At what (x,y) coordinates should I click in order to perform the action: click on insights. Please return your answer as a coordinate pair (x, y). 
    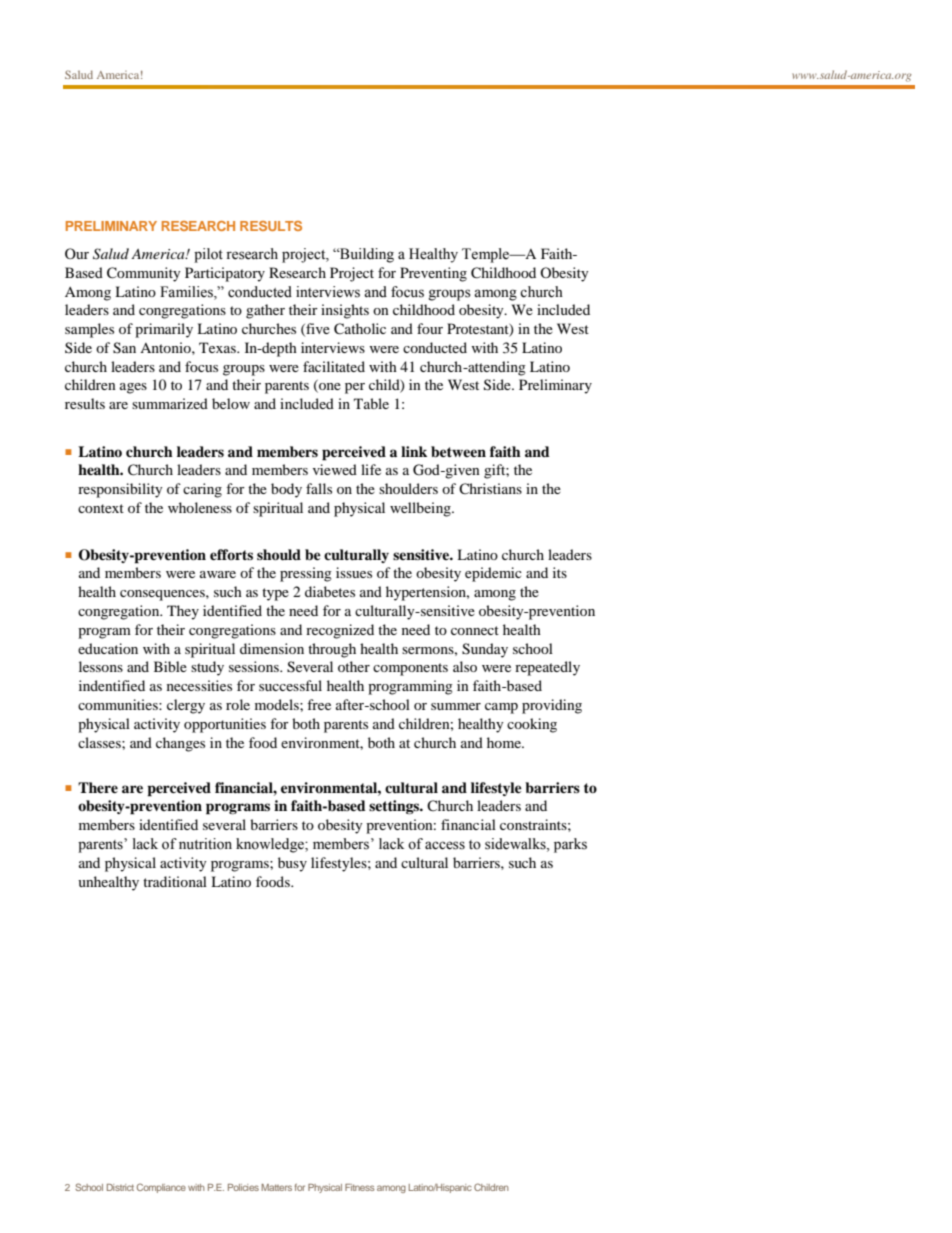
    Looking at the image, I should click on (345, 311).
